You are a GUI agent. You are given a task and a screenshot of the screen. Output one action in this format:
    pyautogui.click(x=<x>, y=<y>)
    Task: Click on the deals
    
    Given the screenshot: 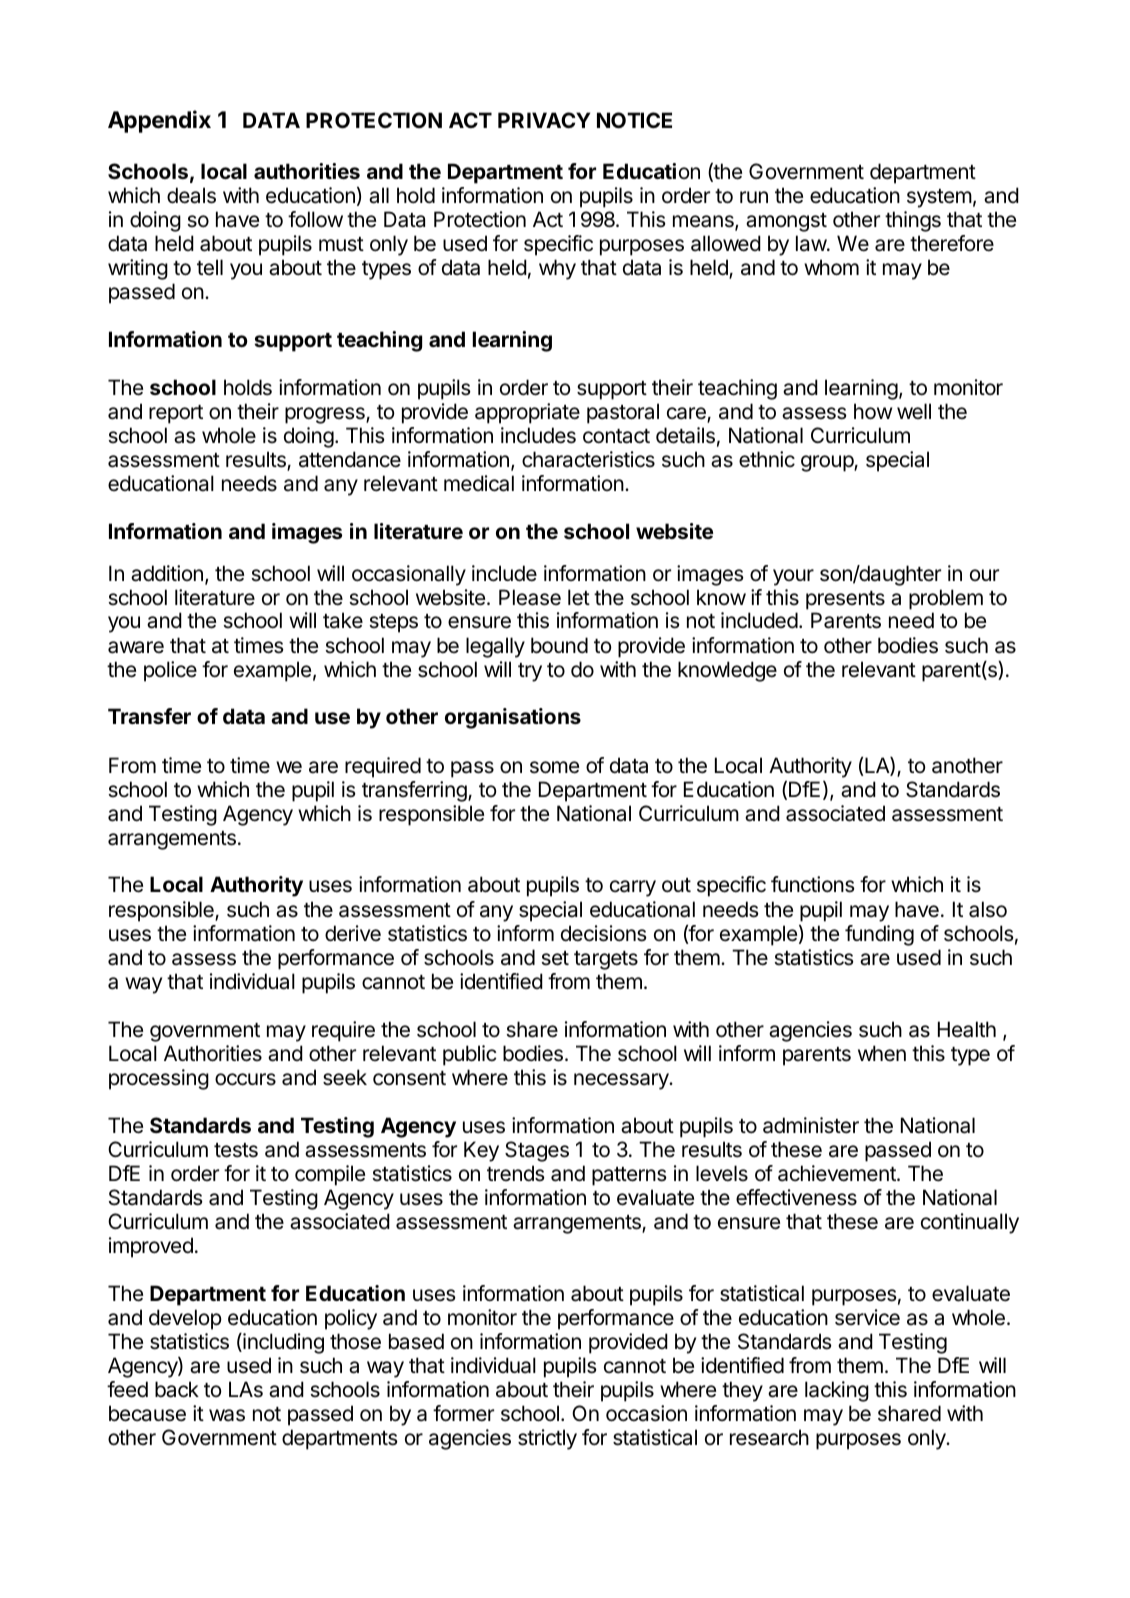 What is the action you would take?
    pyautogui.click(x=191, y=195)
